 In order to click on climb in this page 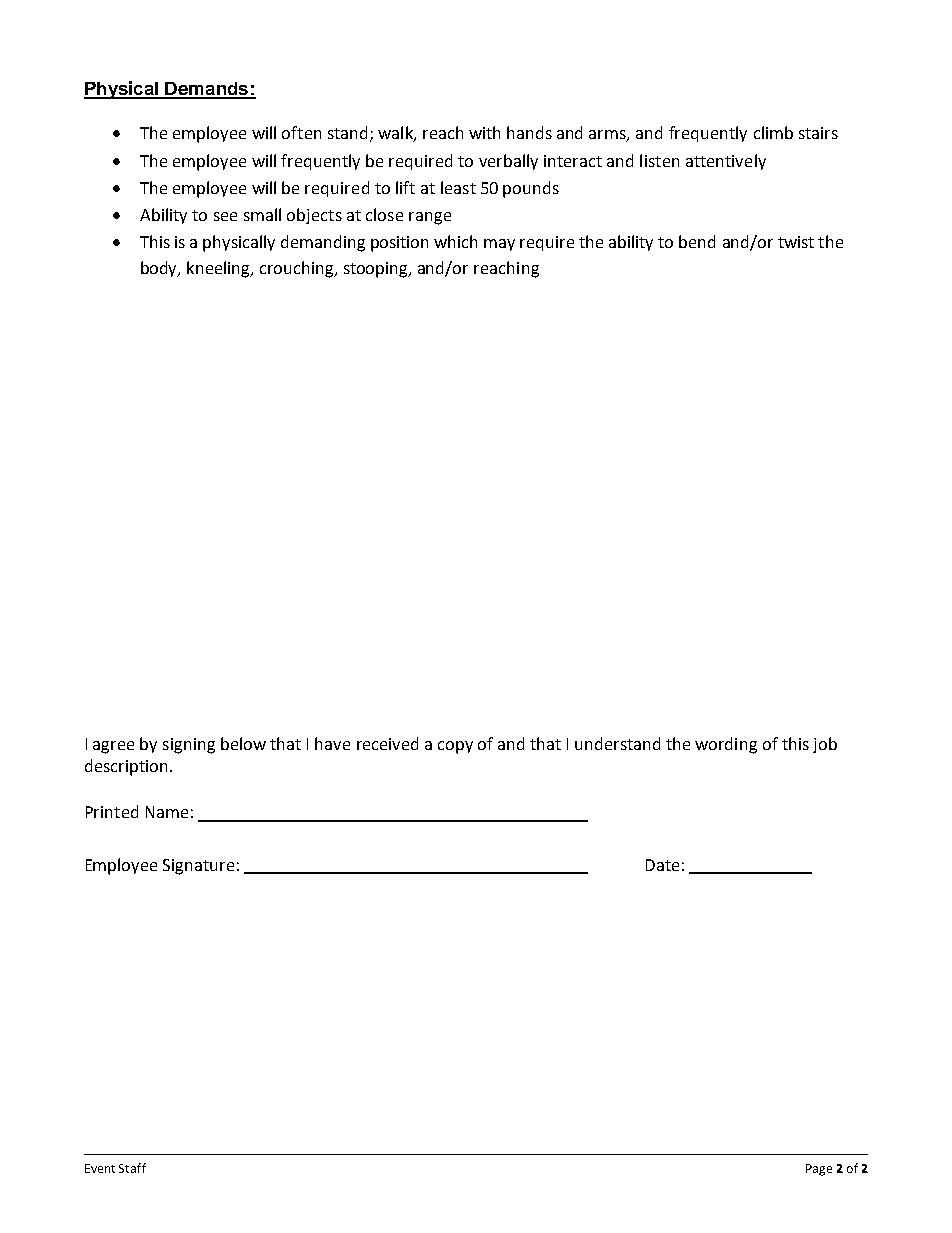, I will do `click(773, 132)`.
